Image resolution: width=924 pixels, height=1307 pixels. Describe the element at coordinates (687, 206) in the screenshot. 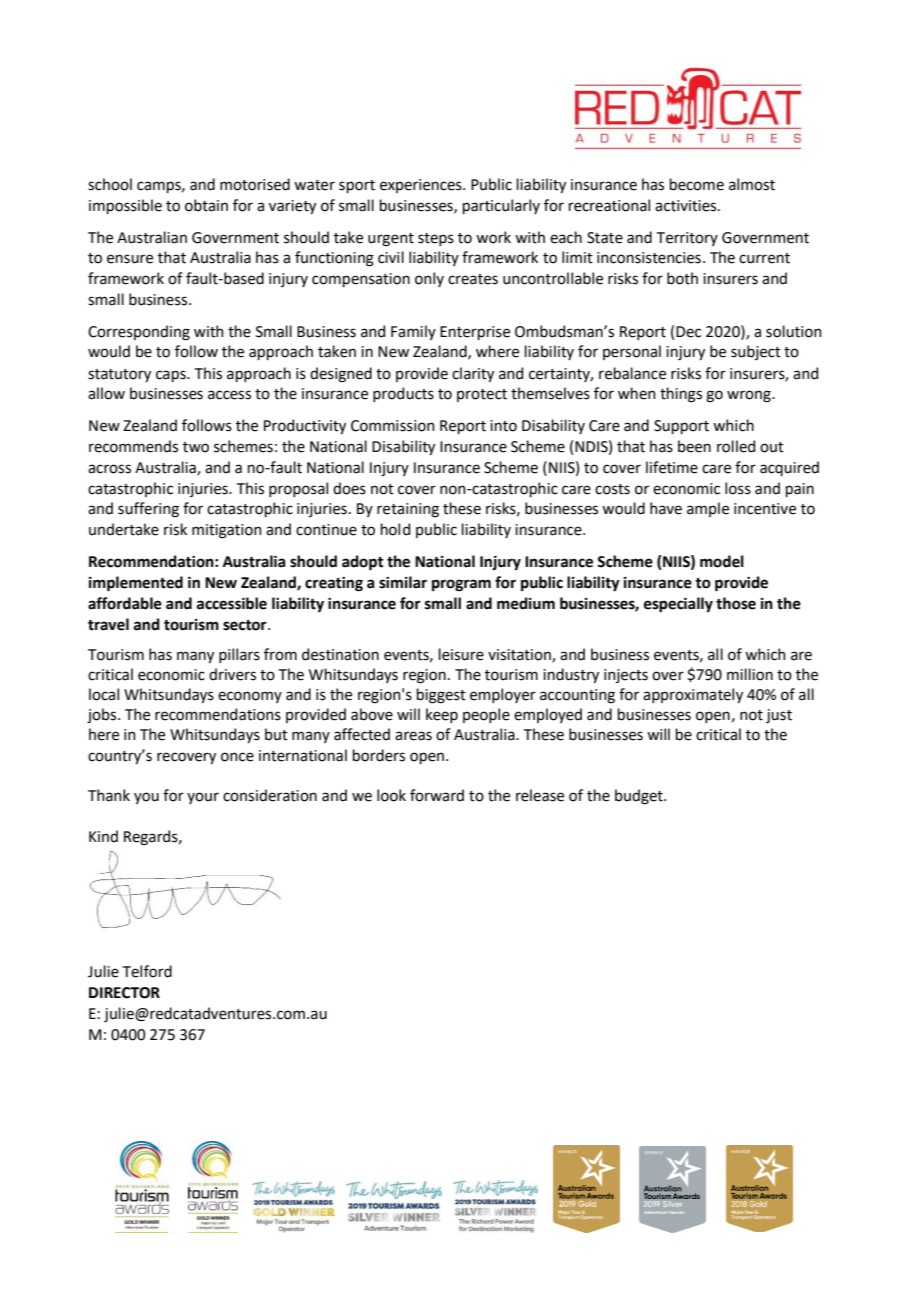

I see `activities` at that location.
